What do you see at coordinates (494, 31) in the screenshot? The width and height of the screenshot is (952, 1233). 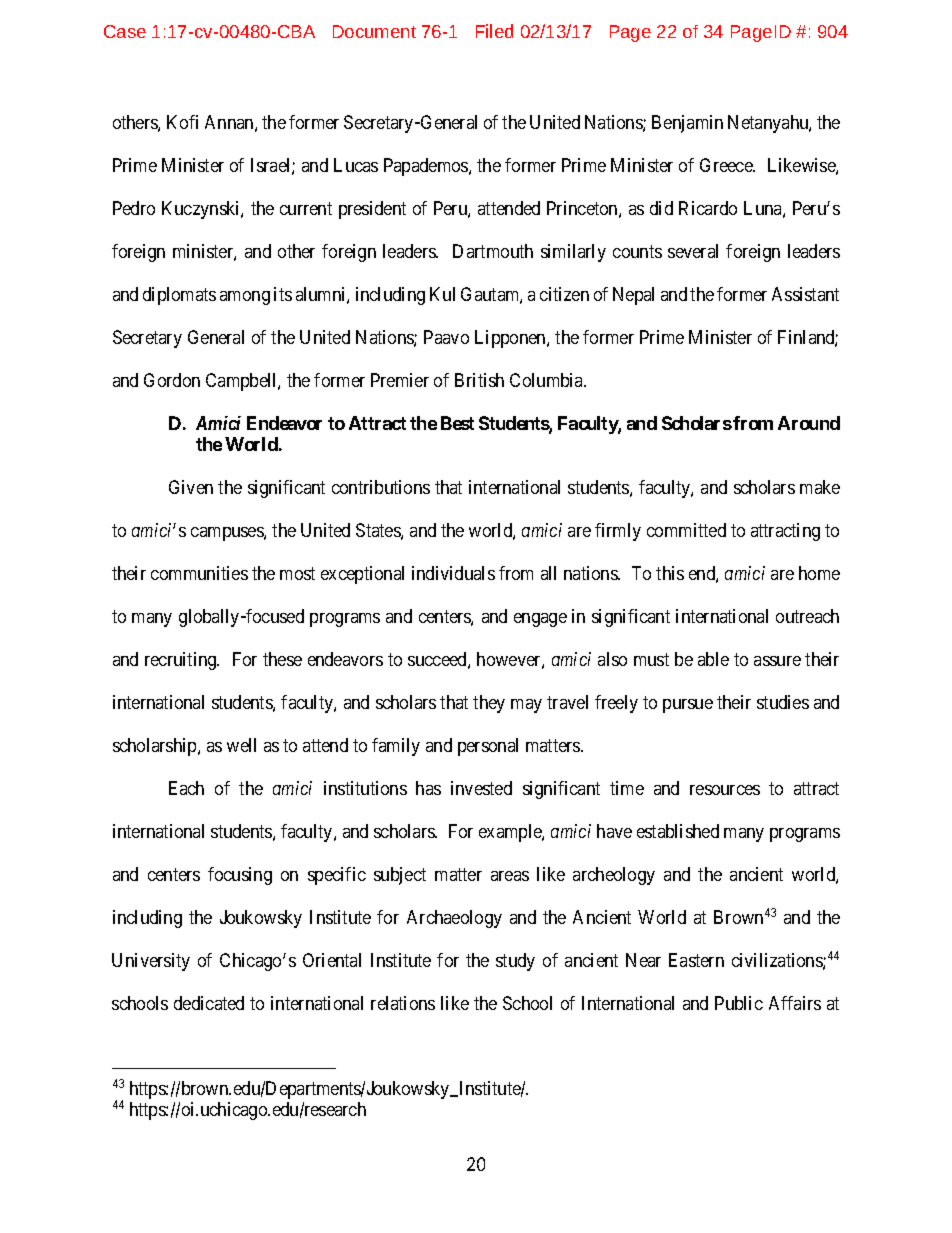 I see `Filed` at bounding box center [494, 31].
